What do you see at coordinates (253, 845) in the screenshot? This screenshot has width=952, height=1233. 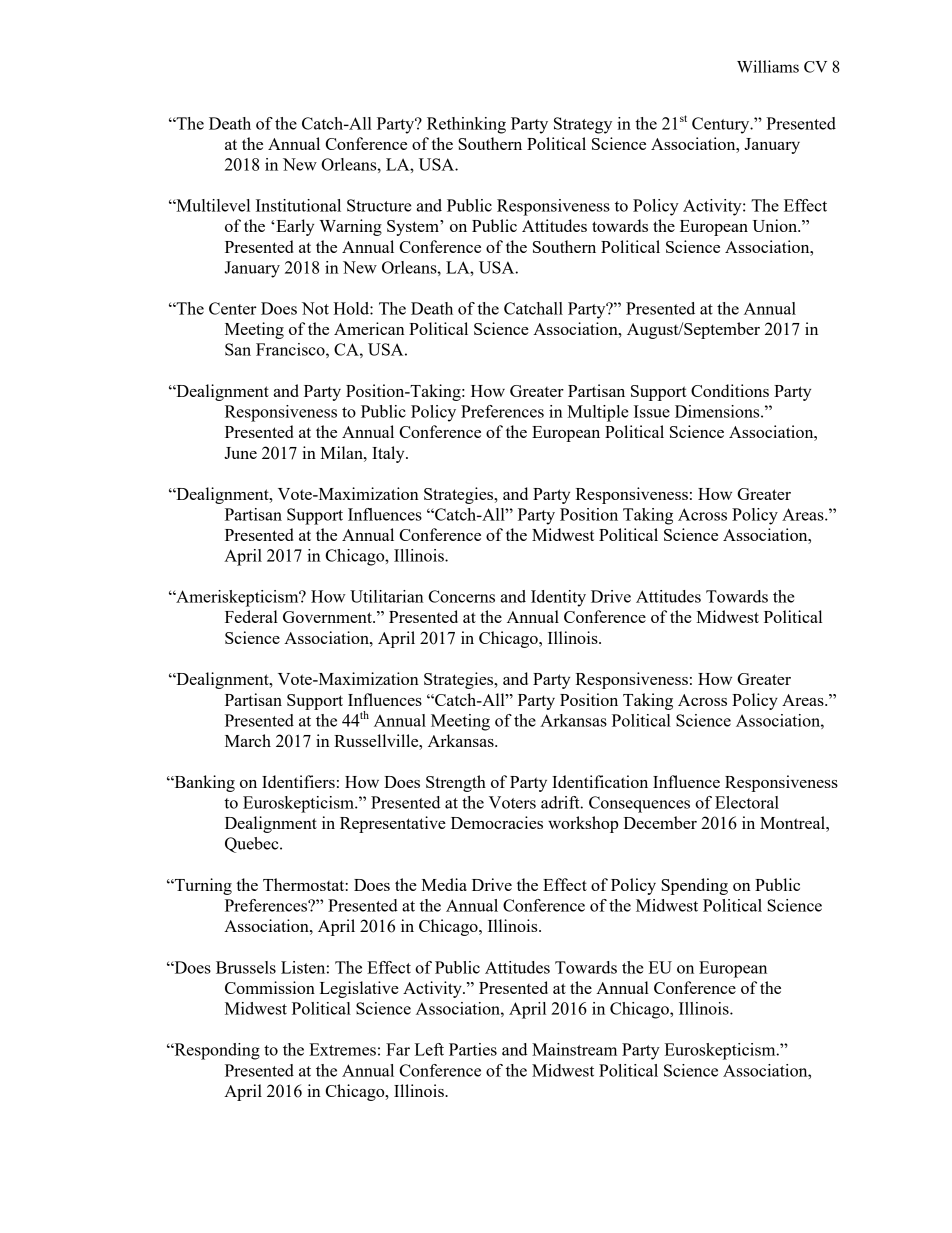 I see `Quebec` at bounding box center [253, 845].
